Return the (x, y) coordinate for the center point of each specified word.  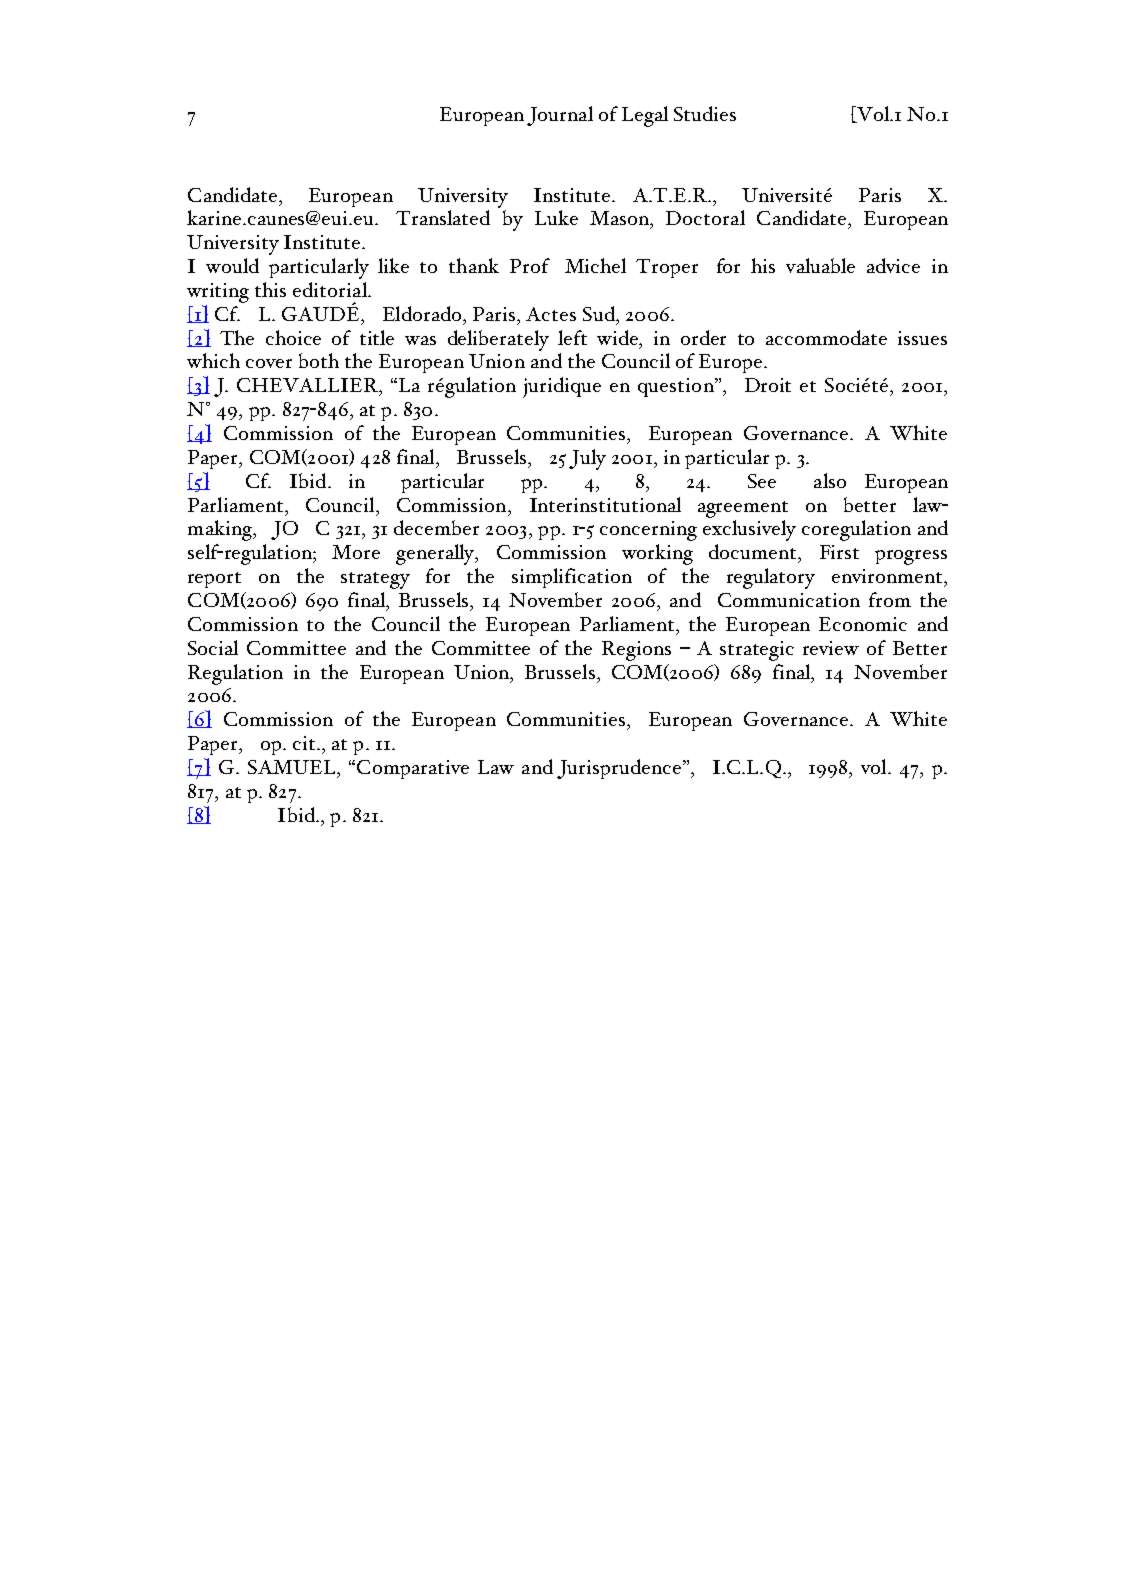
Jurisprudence (620, 769)
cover (269, 363)
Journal (560, 116)
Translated (443, 217)
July (587, 459)
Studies (705, 113)
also (830, 480)
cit (305, 743)
